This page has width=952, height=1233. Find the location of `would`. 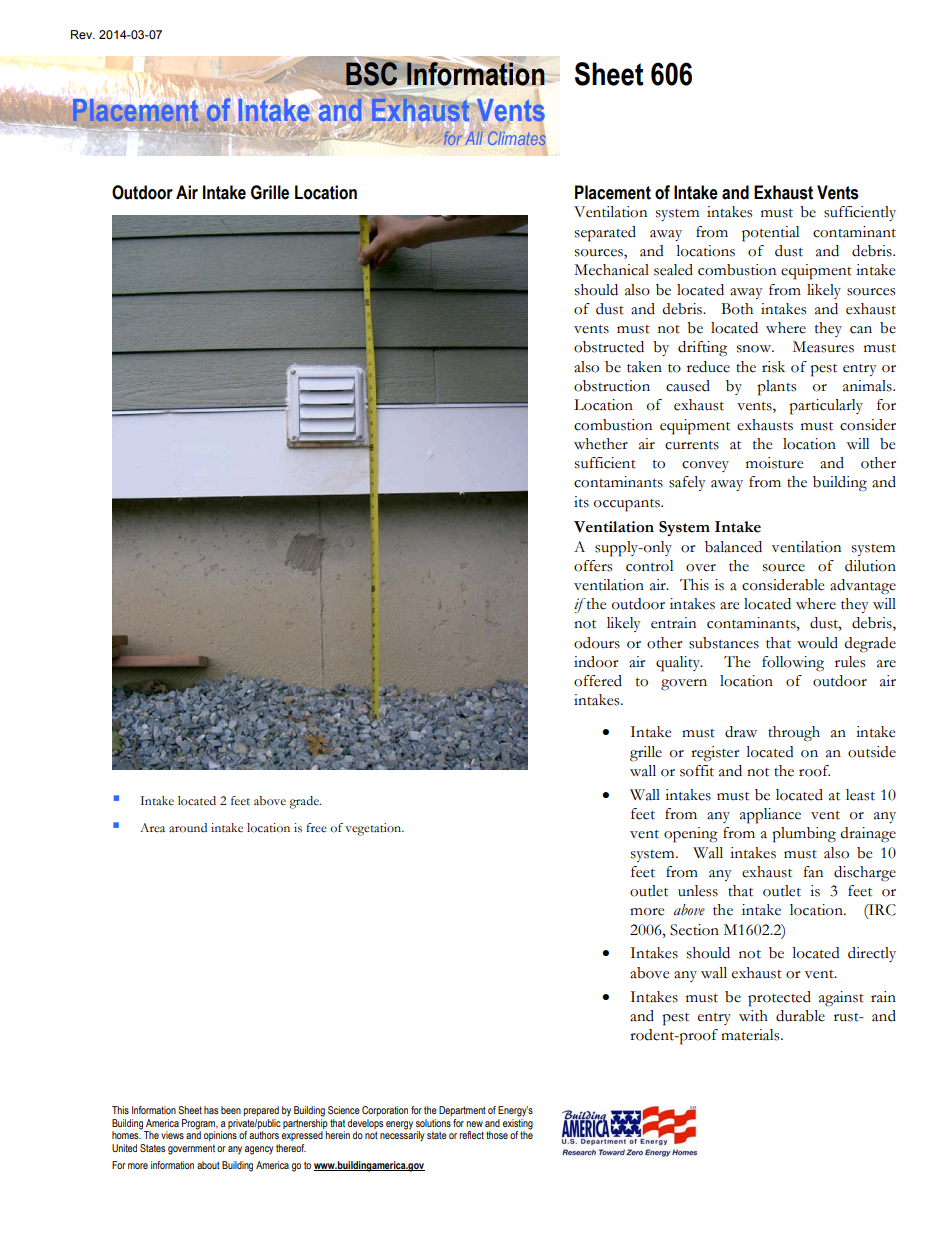

would is located at coordinates (817, 643).
